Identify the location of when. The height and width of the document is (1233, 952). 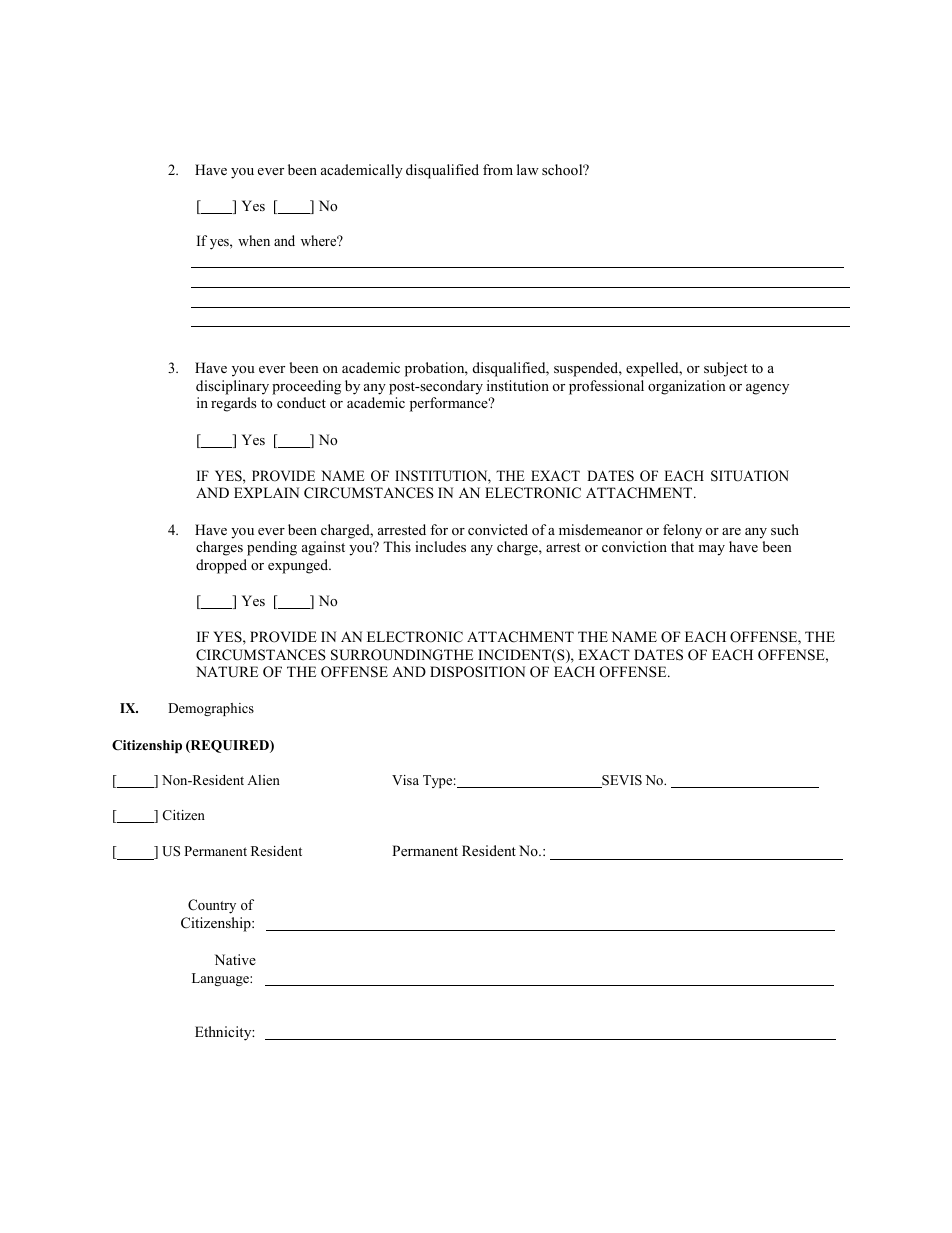
(254, 240).
